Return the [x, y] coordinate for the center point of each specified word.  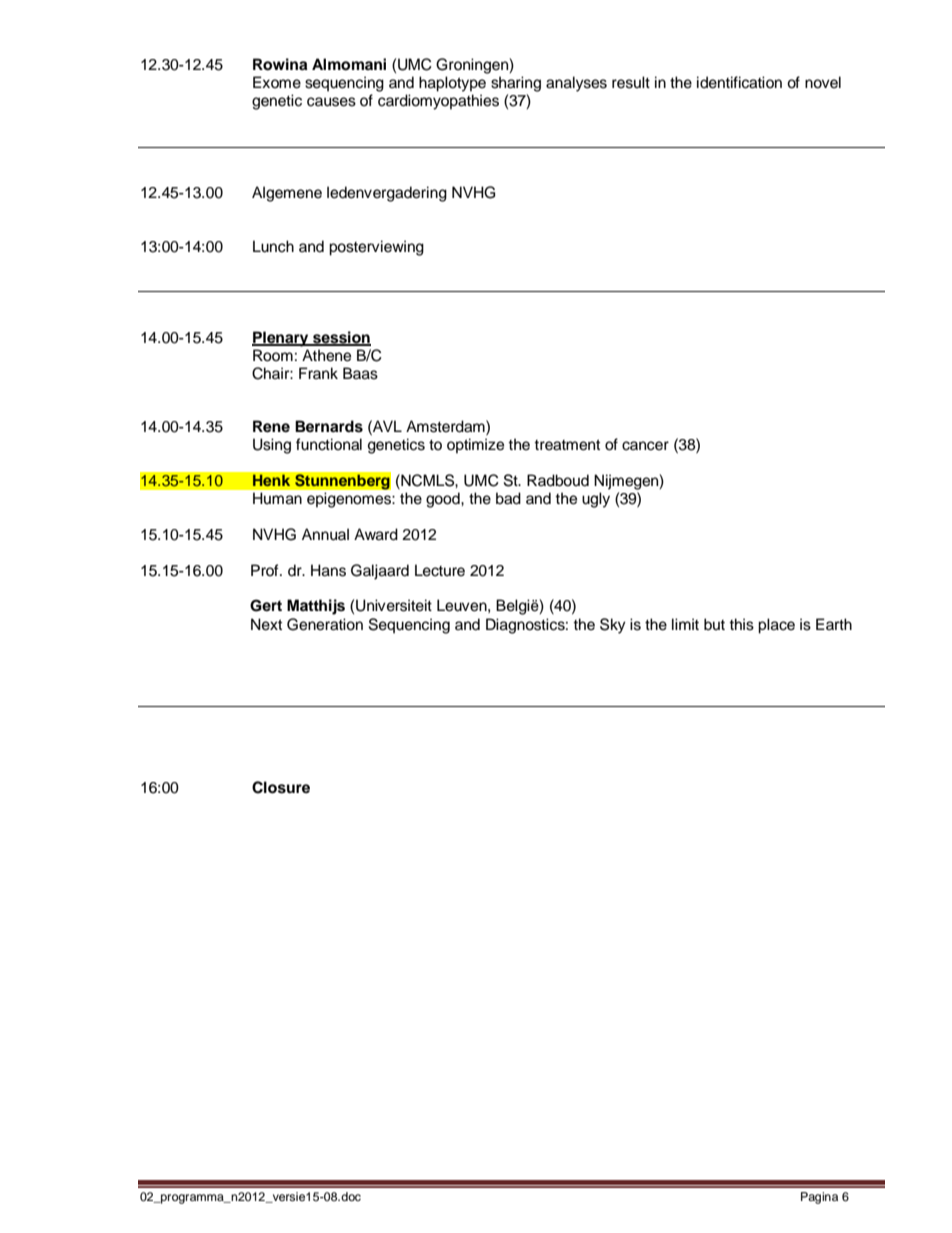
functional [329, 444]
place [776, 626]
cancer [645, 446]
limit [685, 624]
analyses [576, 84]
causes [331, 102]
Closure [281, 787]
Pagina [819, 1198]
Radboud [558, 480]
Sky [613, 626]
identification [739, 82]
